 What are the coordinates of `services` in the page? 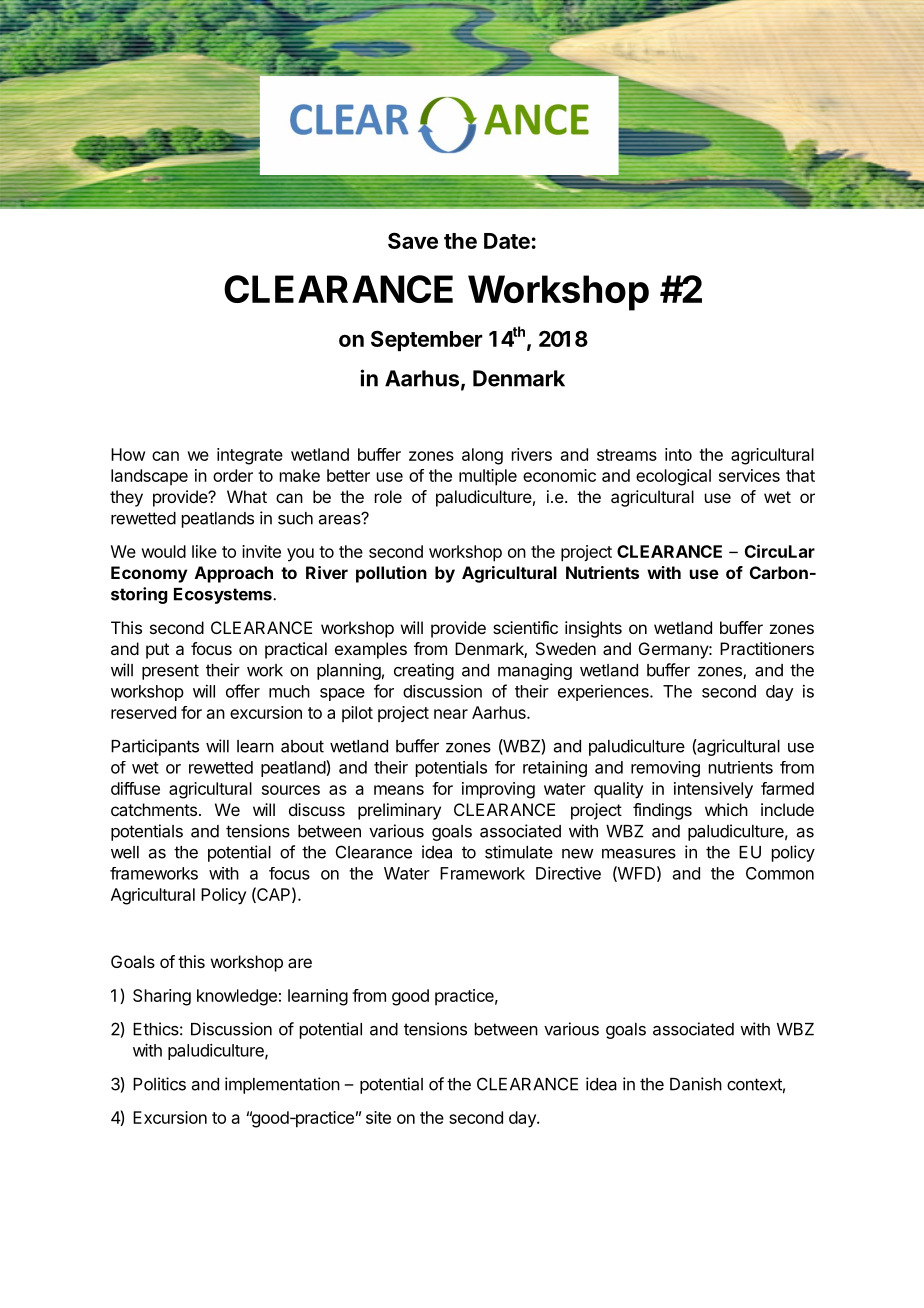 It's located at (749, 475).
